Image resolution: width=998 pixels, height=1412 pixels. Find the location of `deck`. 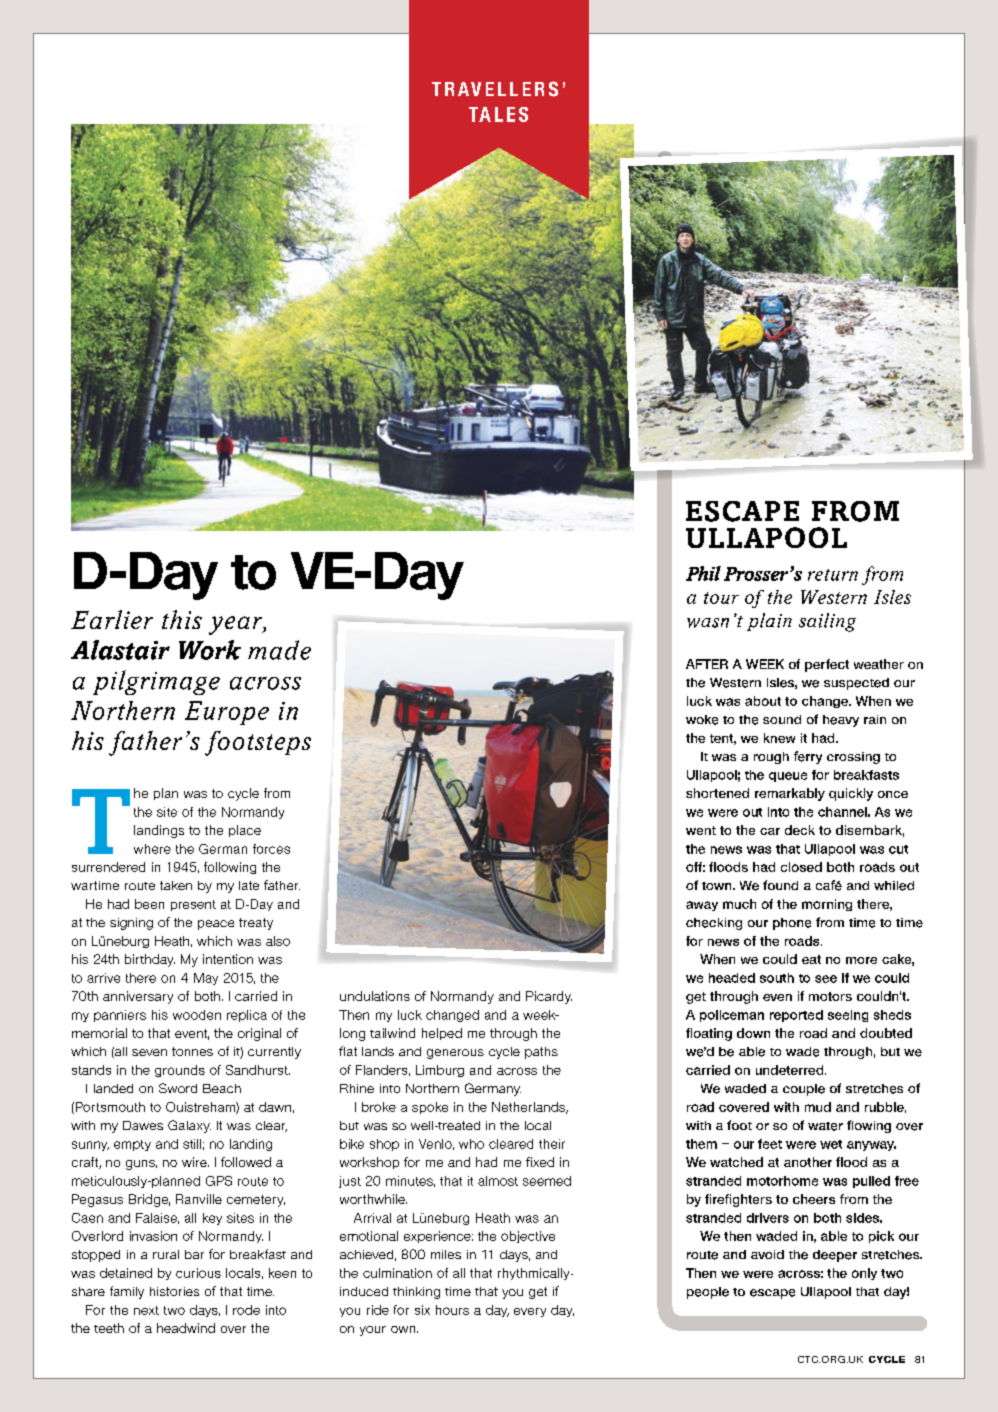

deck is located at coordinates (800, 830).
